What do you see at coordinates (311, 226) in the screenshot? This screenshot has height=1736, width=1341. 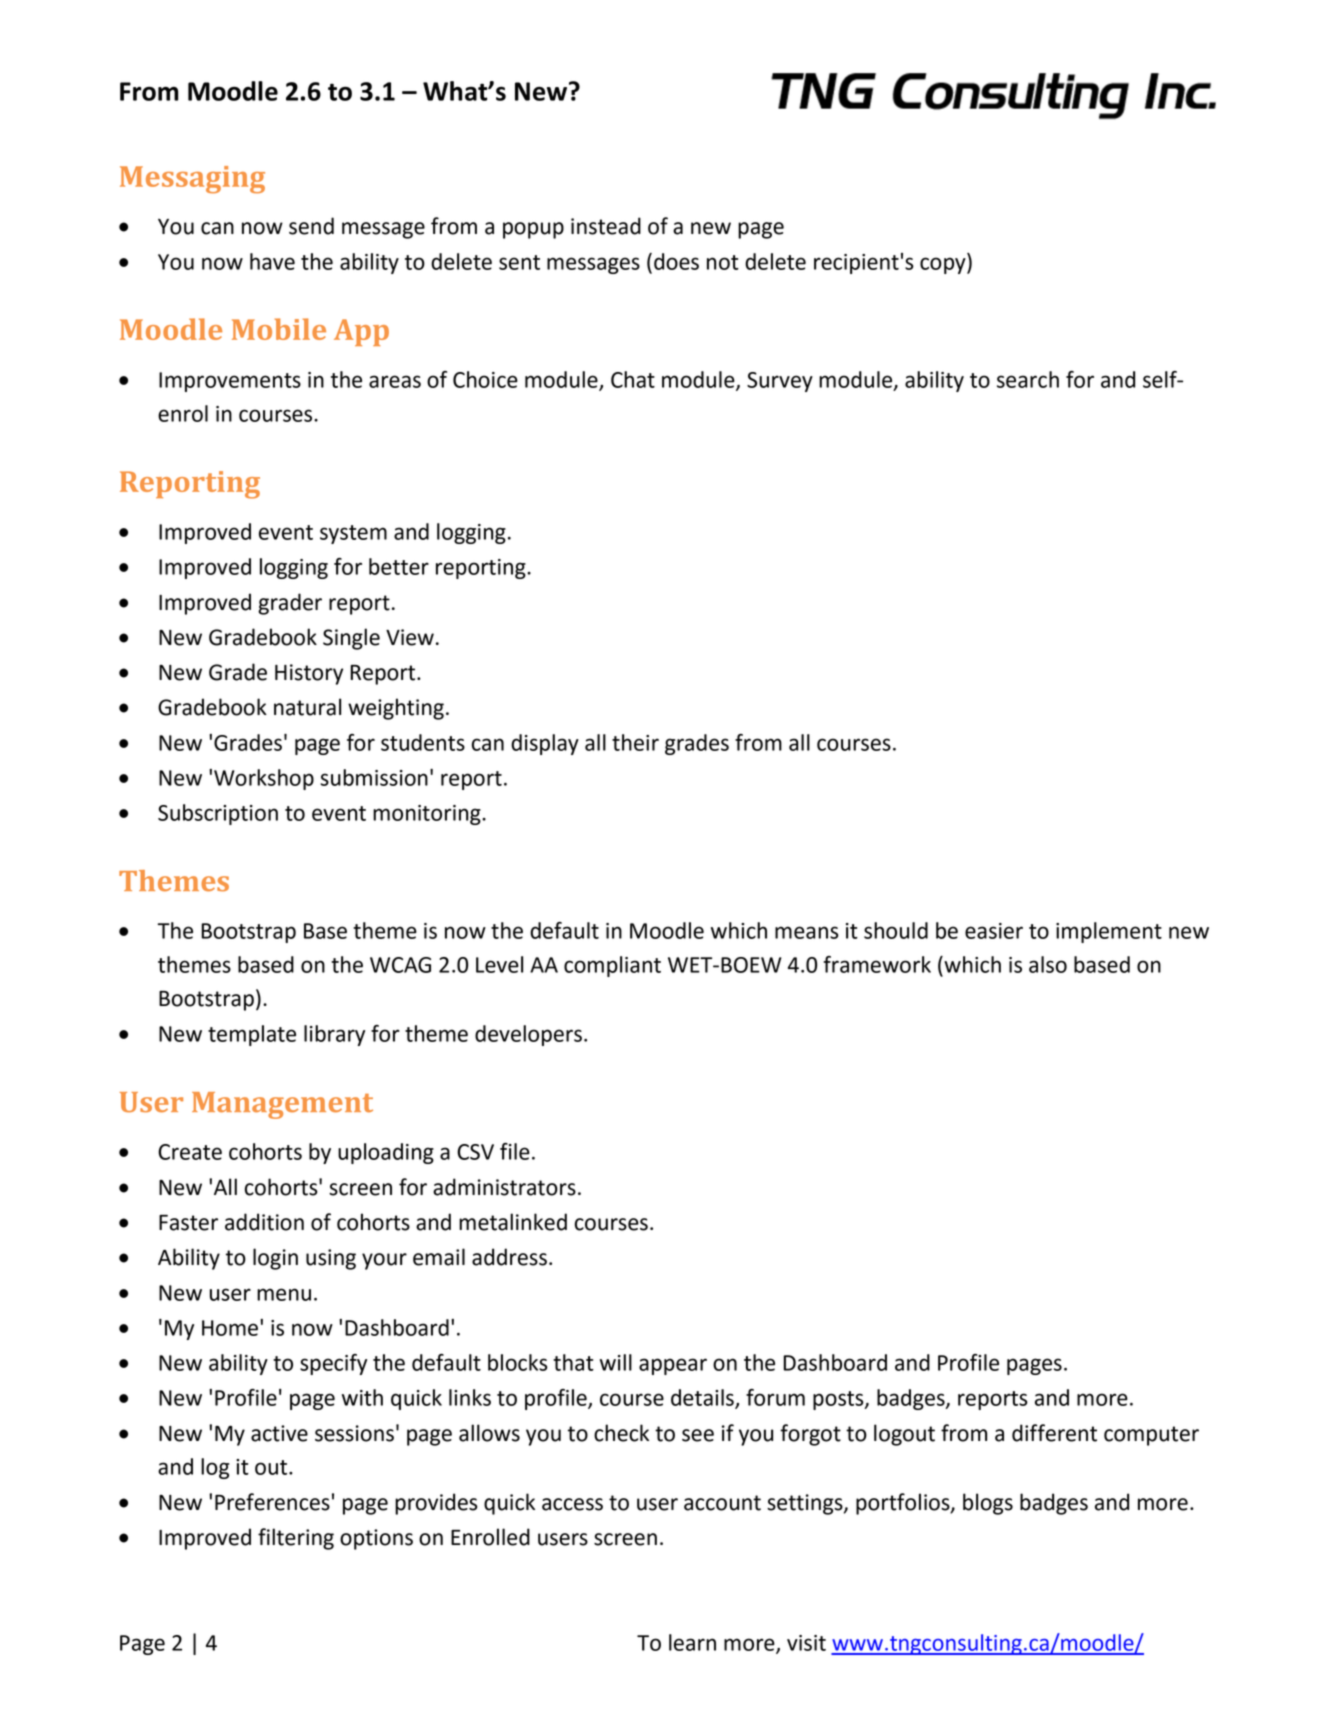 I see `send` at bounding box center [311, 226].
